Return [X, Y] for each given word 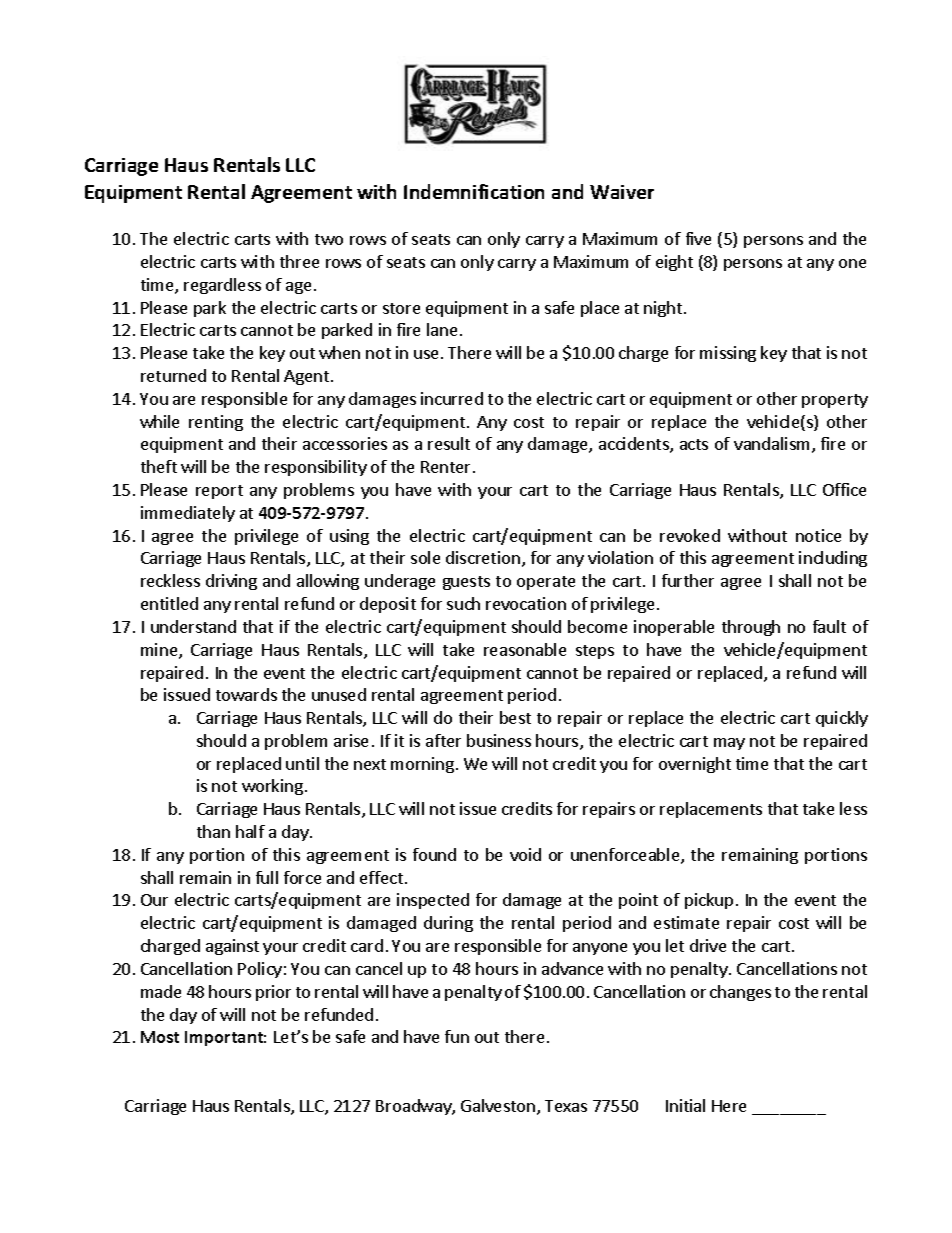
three [299, 261]
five [698, 238]
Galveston [498, 1105]
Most [160, 1037]
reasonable [525, 649]
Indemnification [474, 191]
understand [193, 626]
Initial [685, 1105]
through [751, 628]
